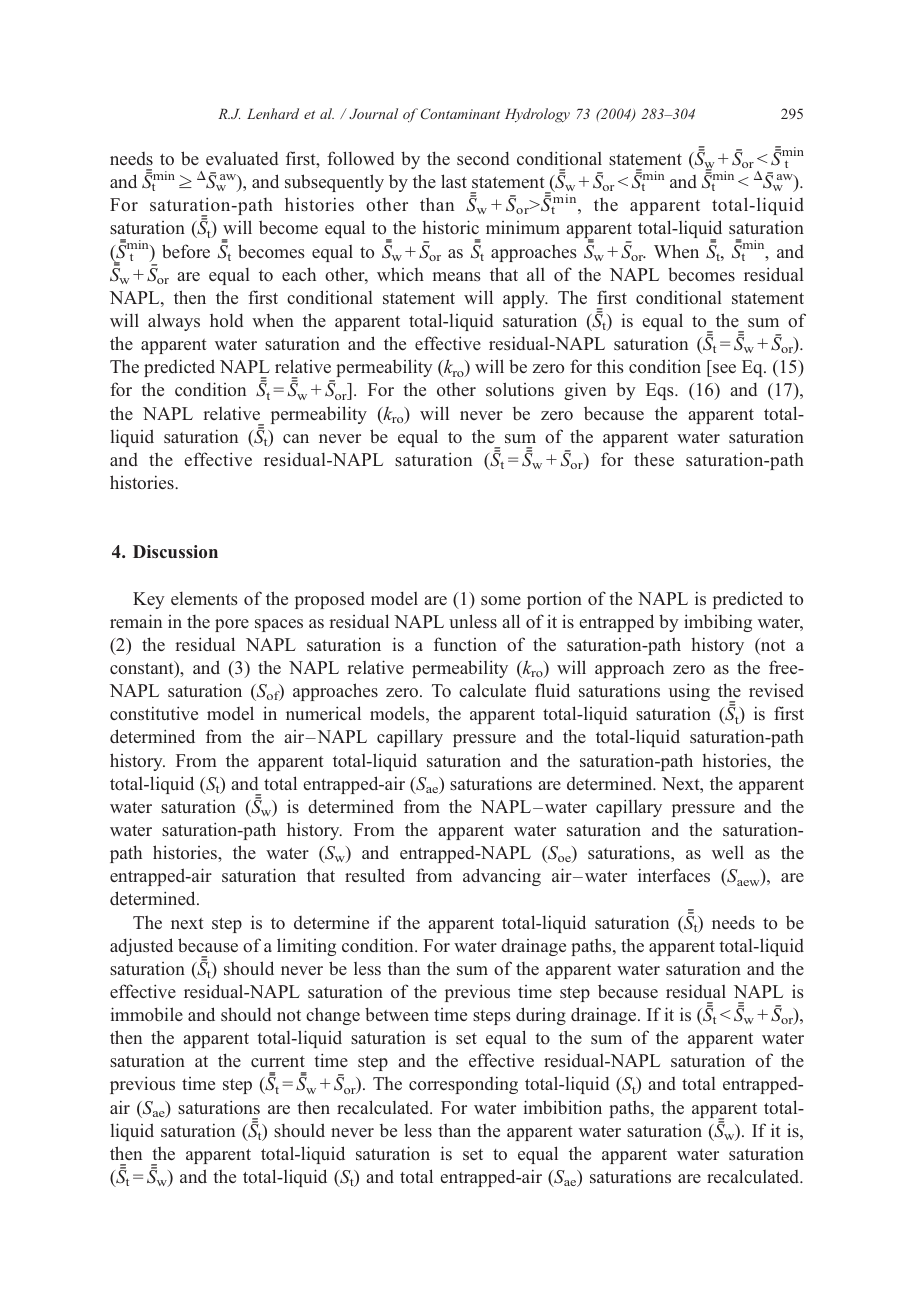 The height and width of the screenshot is (1316, 906). What do you see at coordinates (141, 947) in the screenshot?
I see `adjusted` at bounding box center [141, 947].
